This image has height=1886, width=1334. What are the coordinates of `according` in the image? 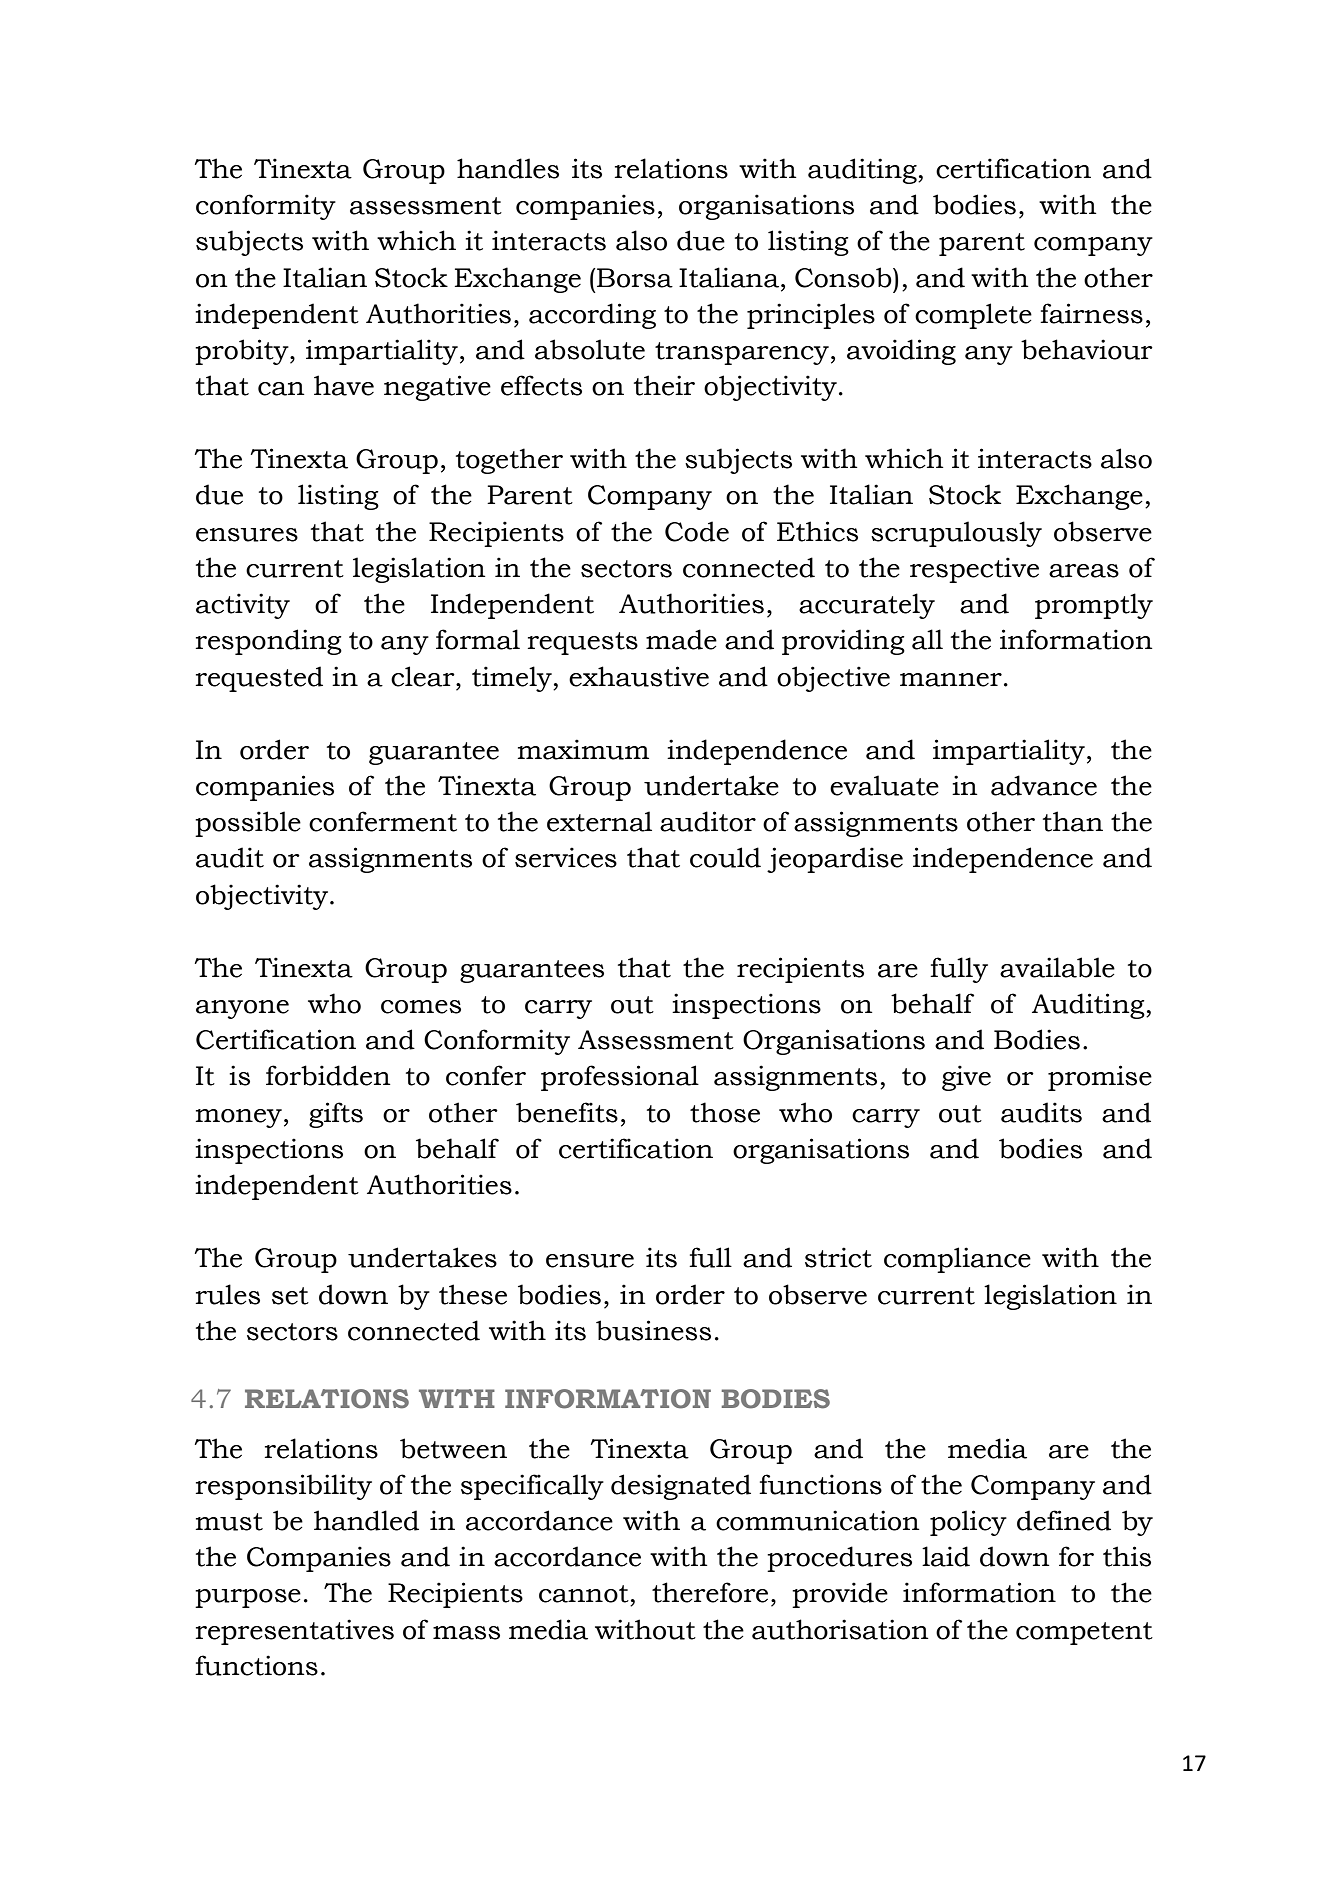 It's located at (592, 316).
